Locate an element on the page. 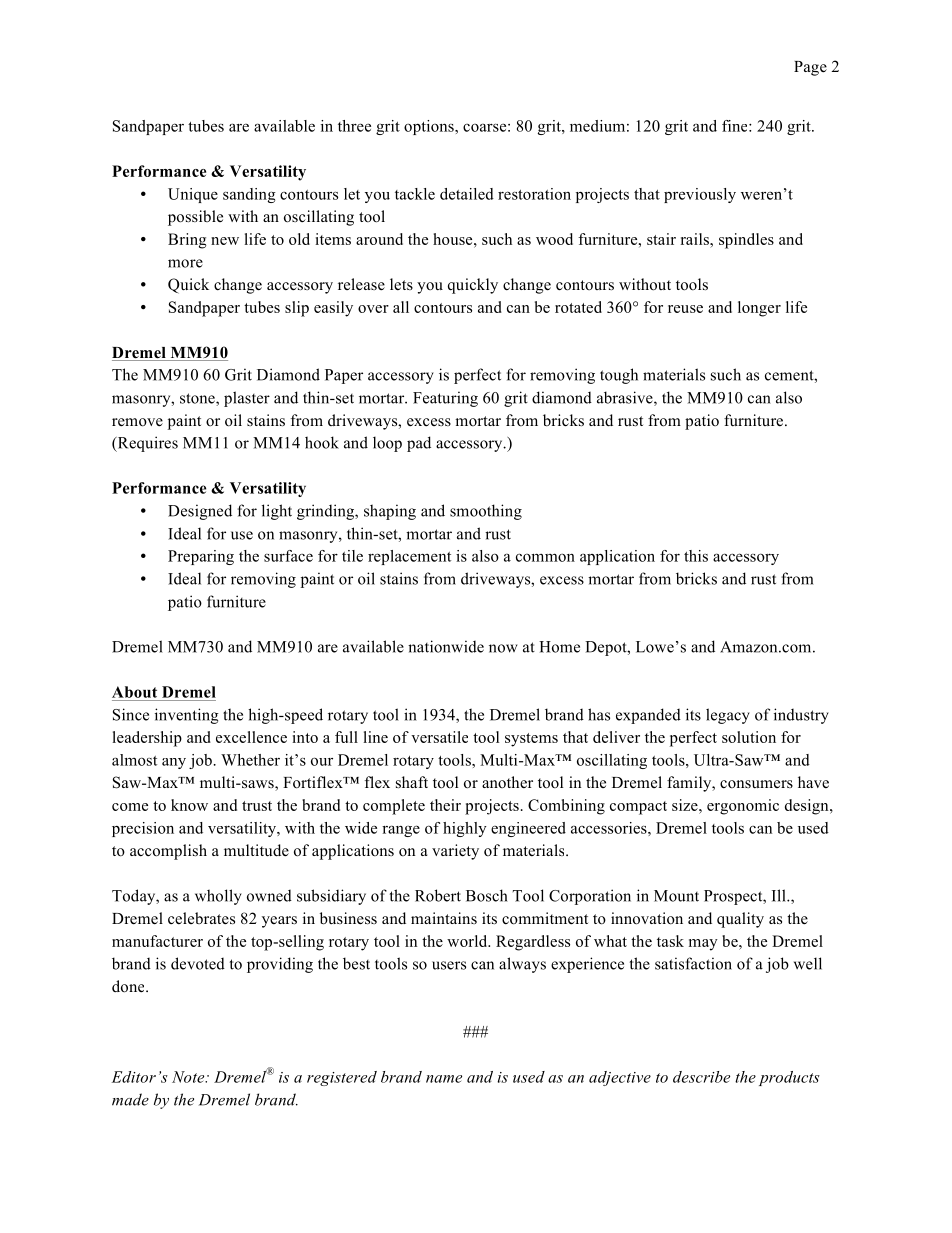  know is located at coordinates (189, 805).
